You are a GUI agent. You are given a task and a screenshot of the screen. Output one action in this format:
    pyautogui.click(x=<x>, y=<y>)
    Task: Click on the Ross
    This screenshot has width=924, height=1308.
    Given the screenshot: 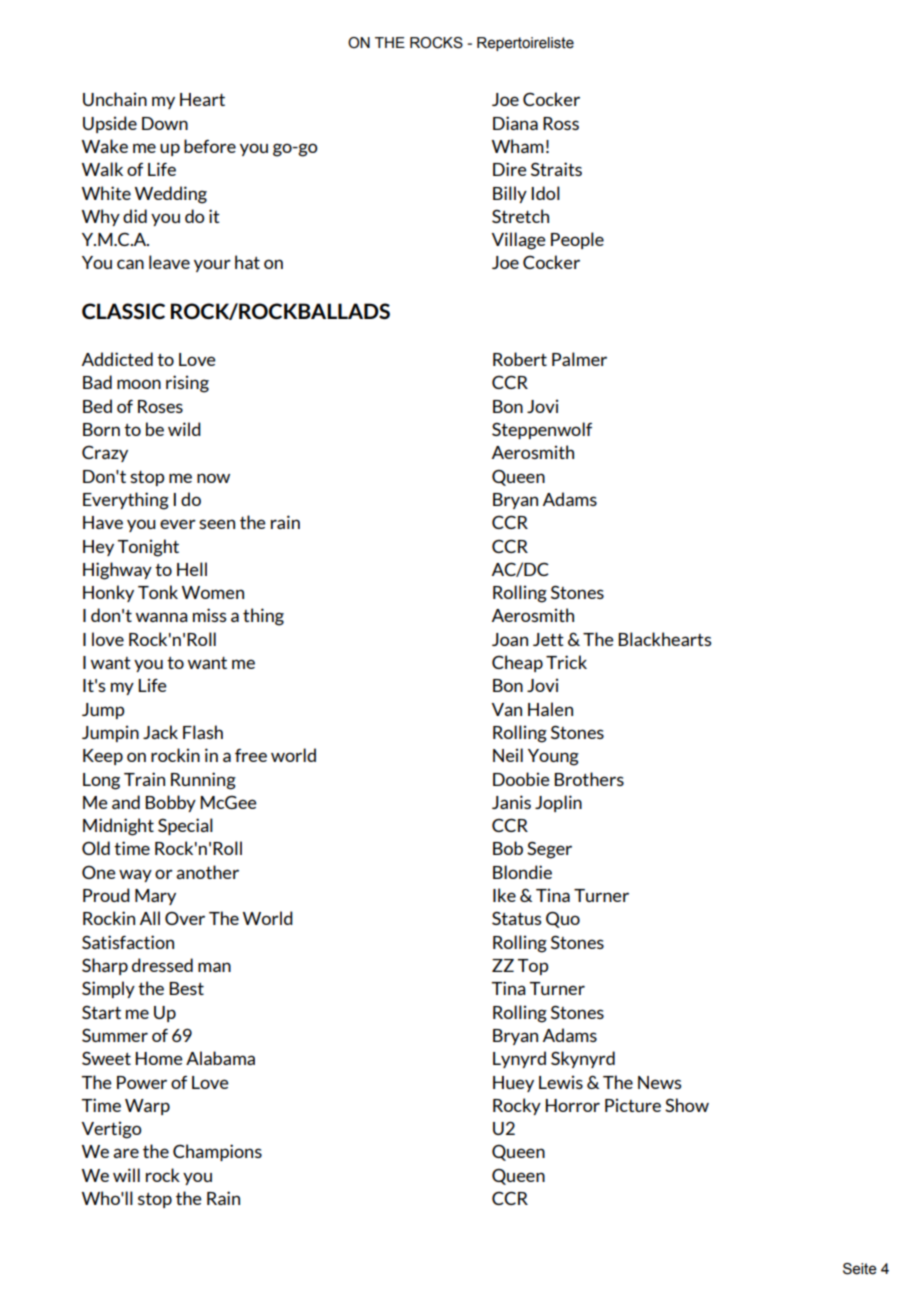 What is the action you would take?
    pyautogui.click(x=561, y=123)
